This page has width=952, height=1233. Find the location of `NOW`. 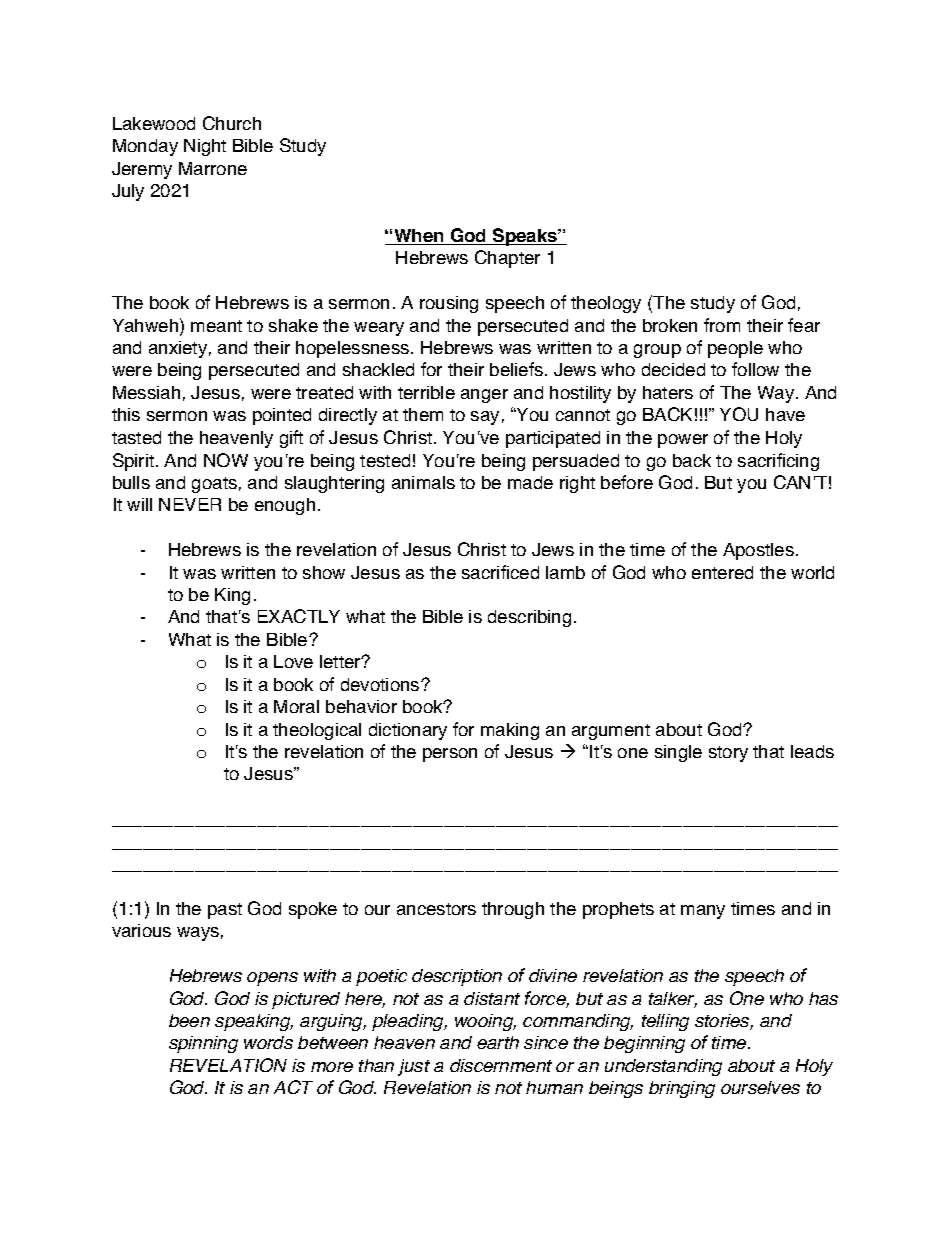

NOW is located at coordinates (226, 460).
